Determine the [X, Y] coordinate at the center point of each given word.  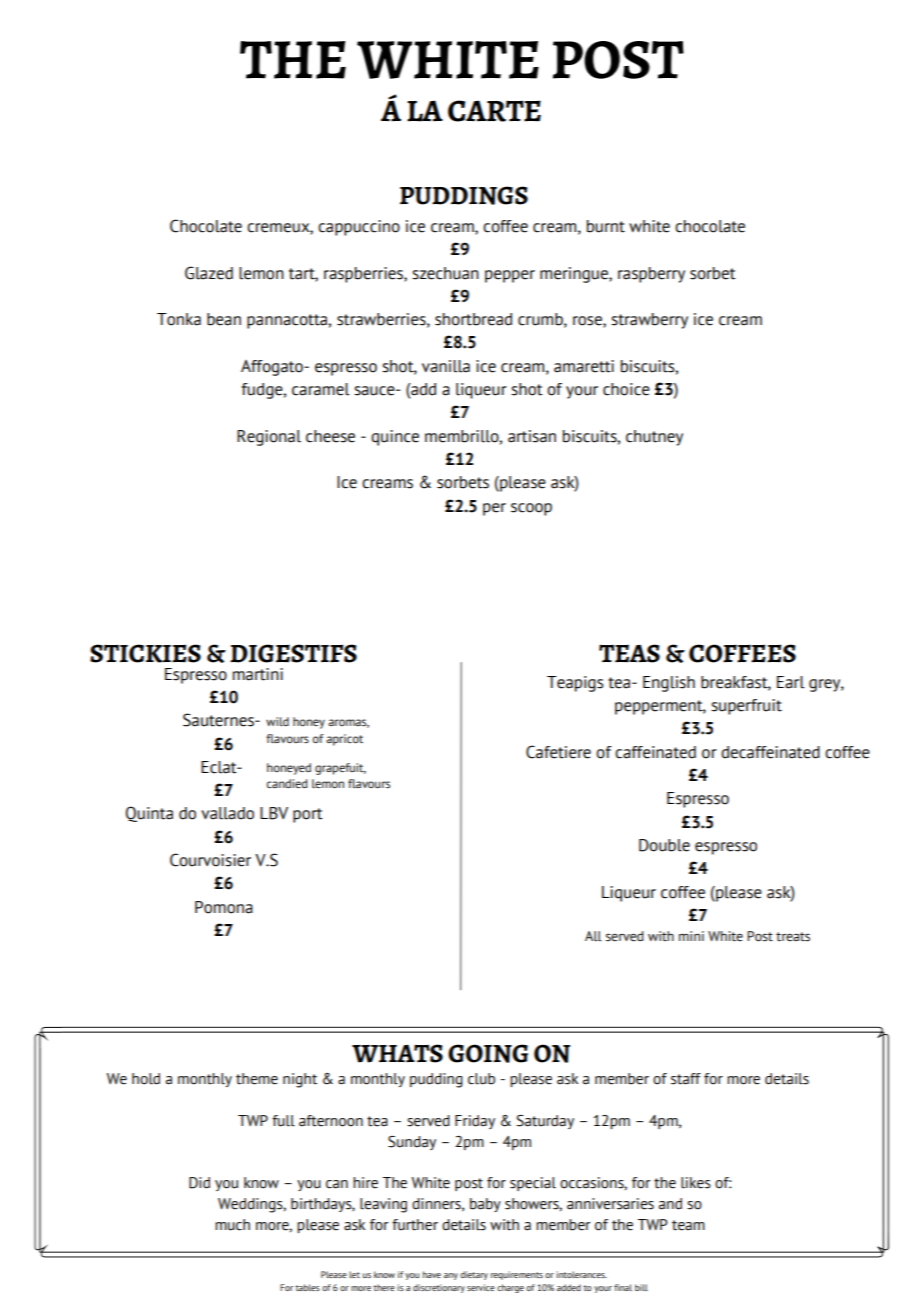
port [308, 815]
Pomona [224, 907]
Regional [269, 438]
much [232, 1225]
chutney [654, 438]
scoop [531, 509]
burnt [606, 226]
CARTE [494, 111]
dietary [474, 1275]
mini [691, 936]
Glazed [209, 273]
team [688, 1225]
